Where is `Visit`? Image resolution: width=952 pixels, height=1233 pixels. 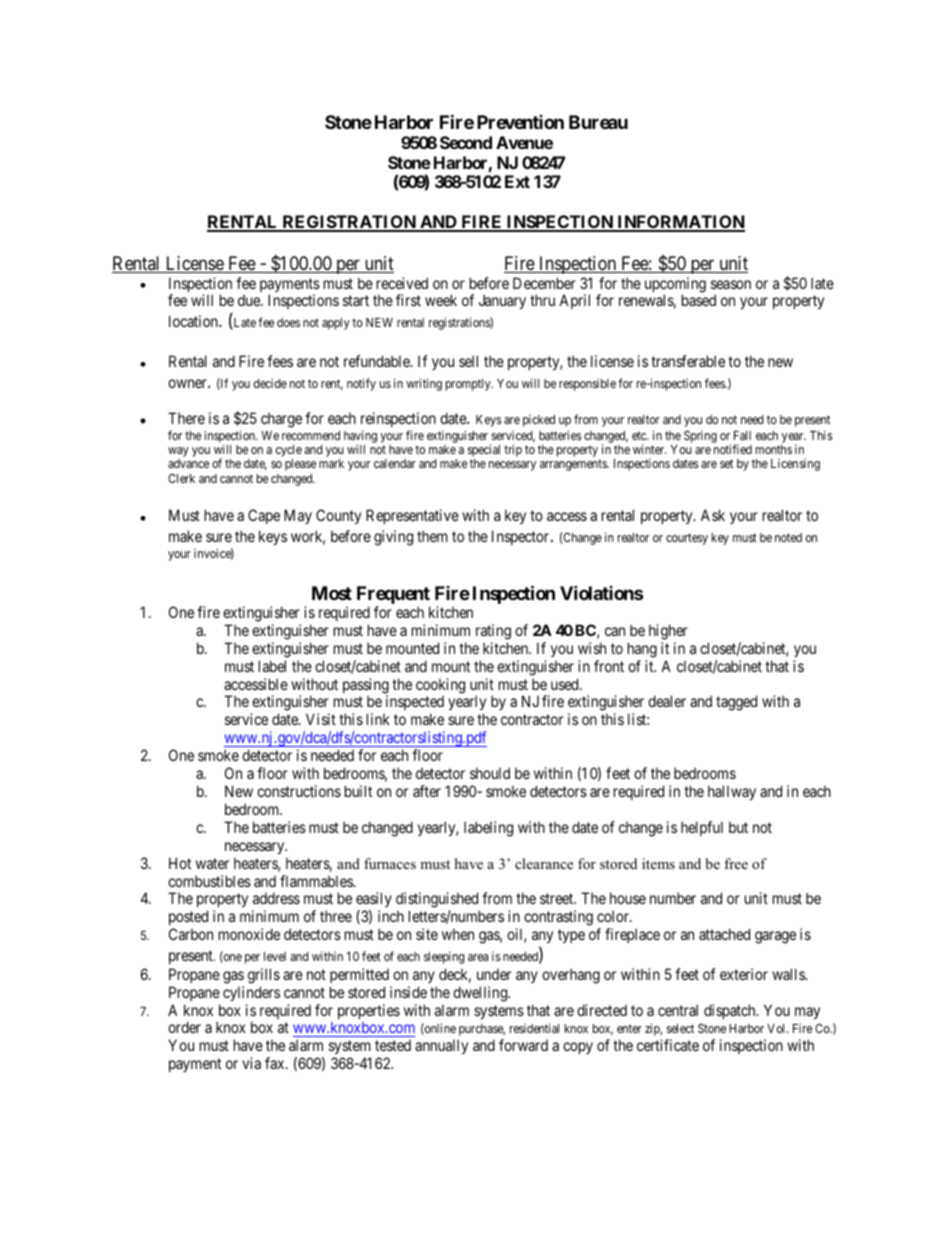
Visit is located at coordinates (321, 719).
